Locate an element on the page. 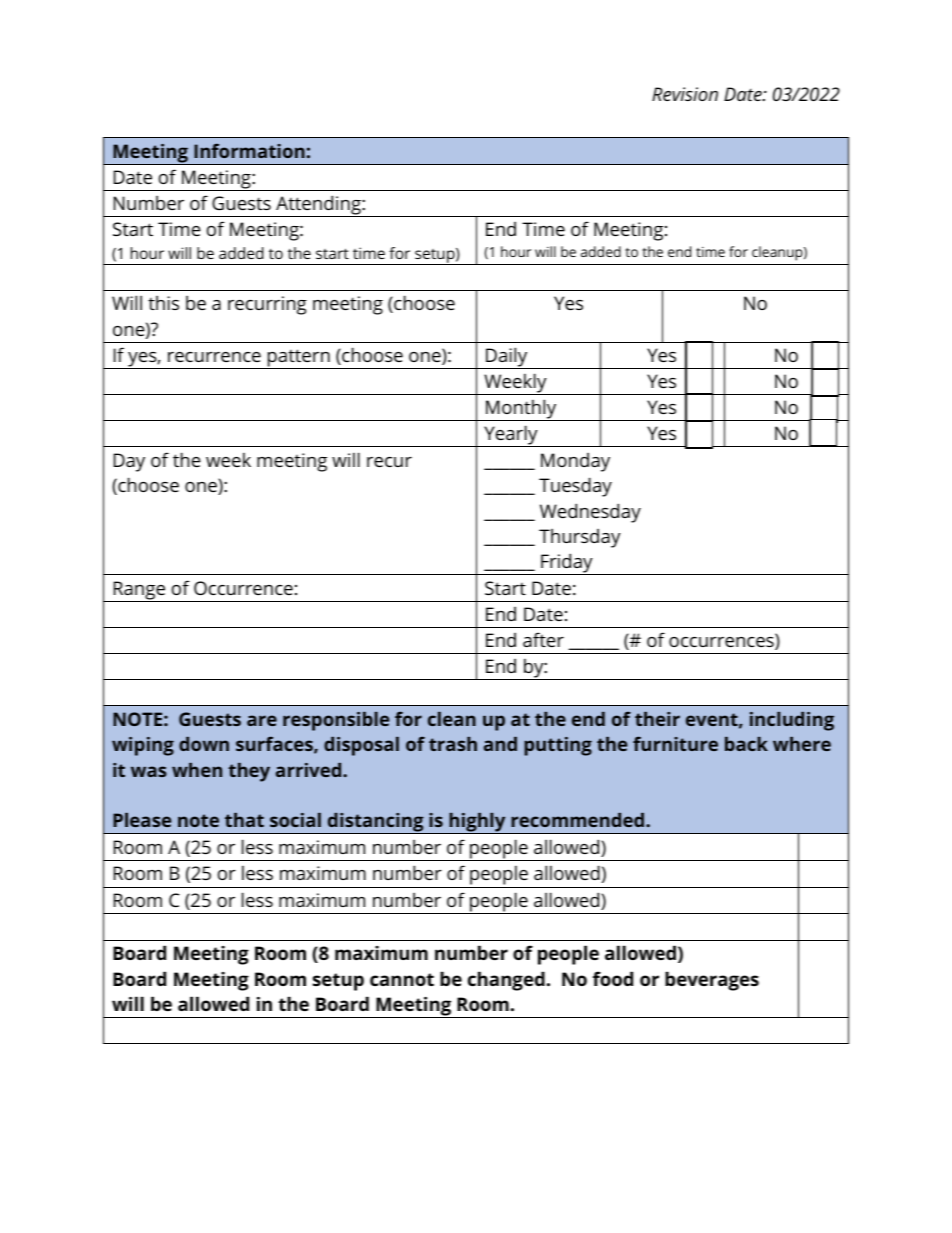 This document has height=1233, width=952. Range is located at coordinates (139, 591).
